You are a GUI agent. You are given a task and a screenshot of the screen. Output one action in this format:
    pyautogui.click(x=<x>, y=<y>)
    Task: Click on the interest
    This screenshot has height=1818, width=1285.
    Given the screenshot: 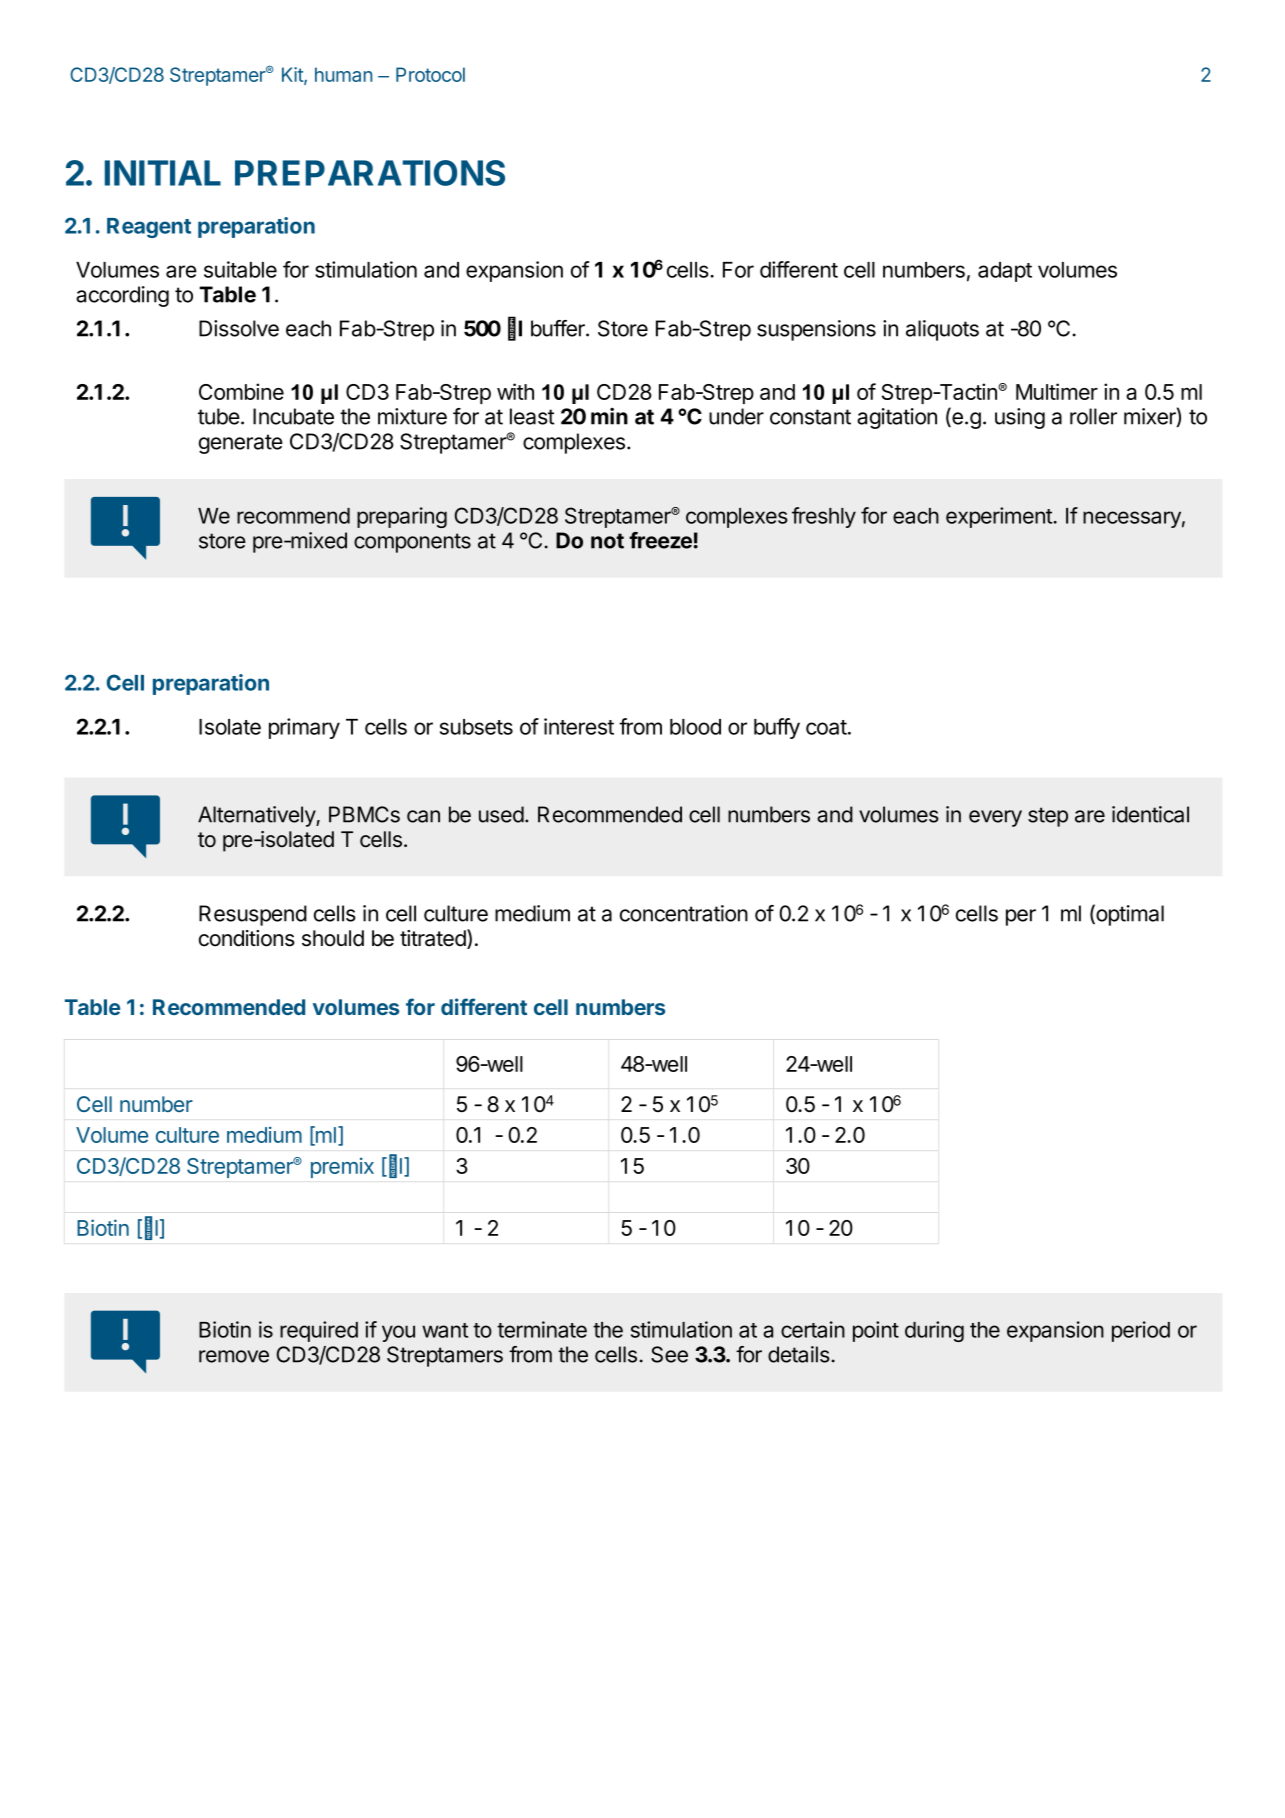 What is the action you would take?
    pyautogui.click(x=579, y=726)
